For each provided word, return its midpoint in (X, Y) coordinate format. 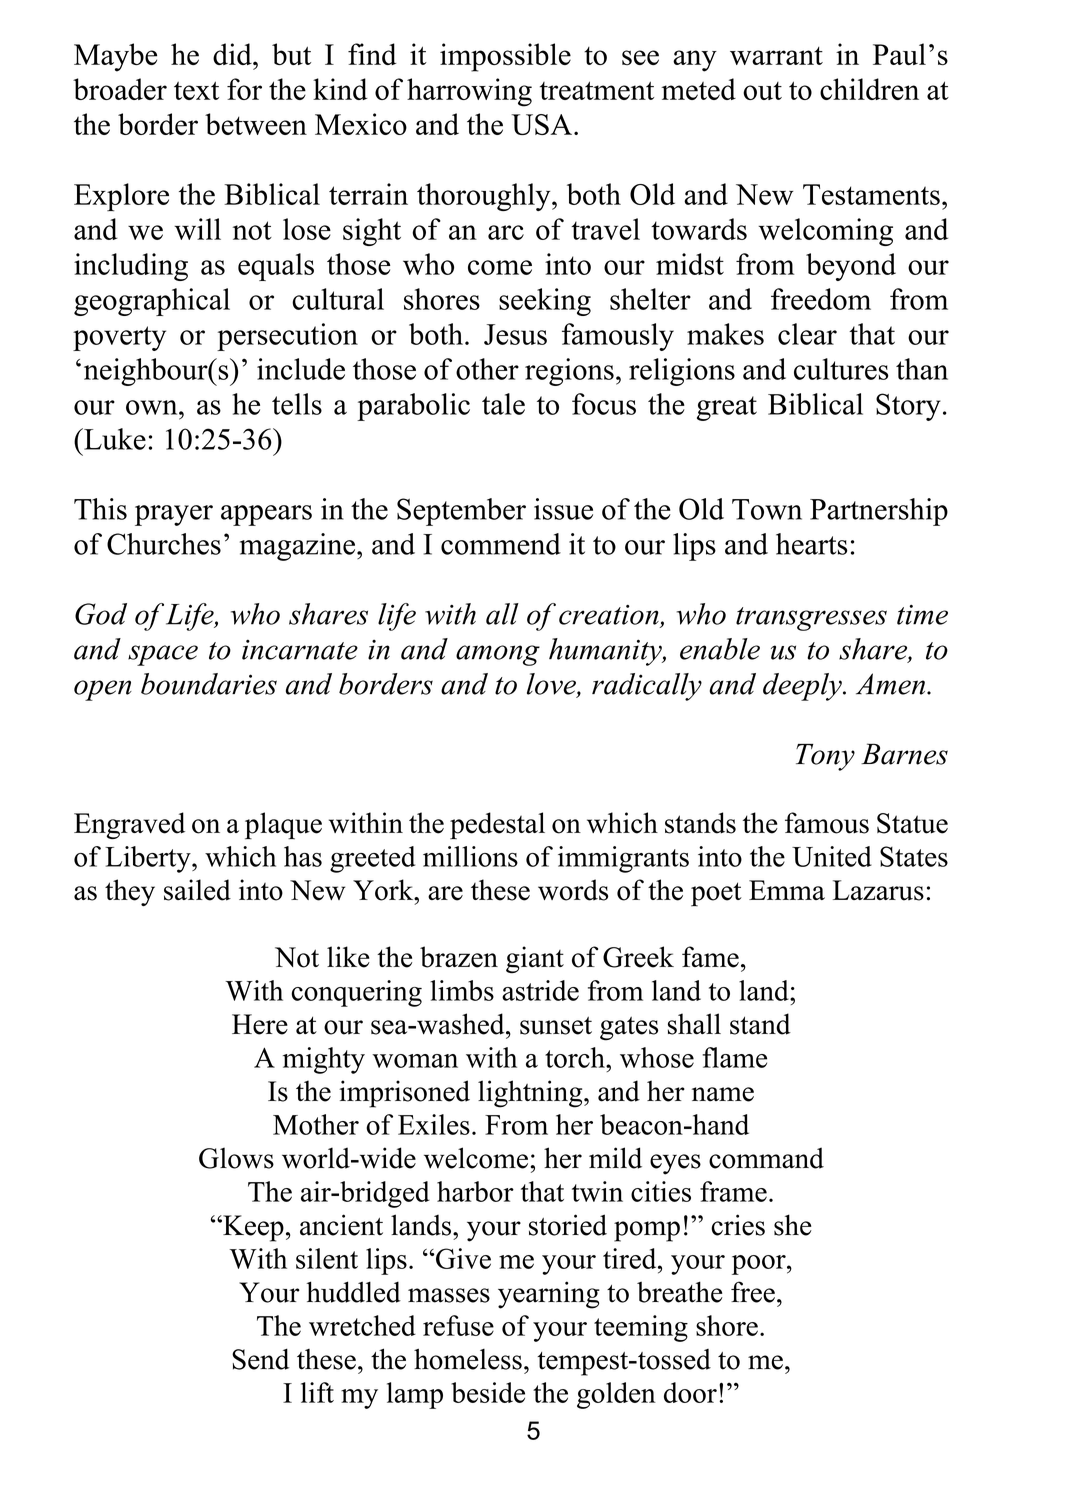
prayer (174, 515)
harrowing (469, 92)
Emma (787, 890)
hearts (812, 544)
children (869, 89)
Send (260, 1359)
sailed (197, 890)
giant (535, 960)
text (196, 90)
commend (501, 544)
